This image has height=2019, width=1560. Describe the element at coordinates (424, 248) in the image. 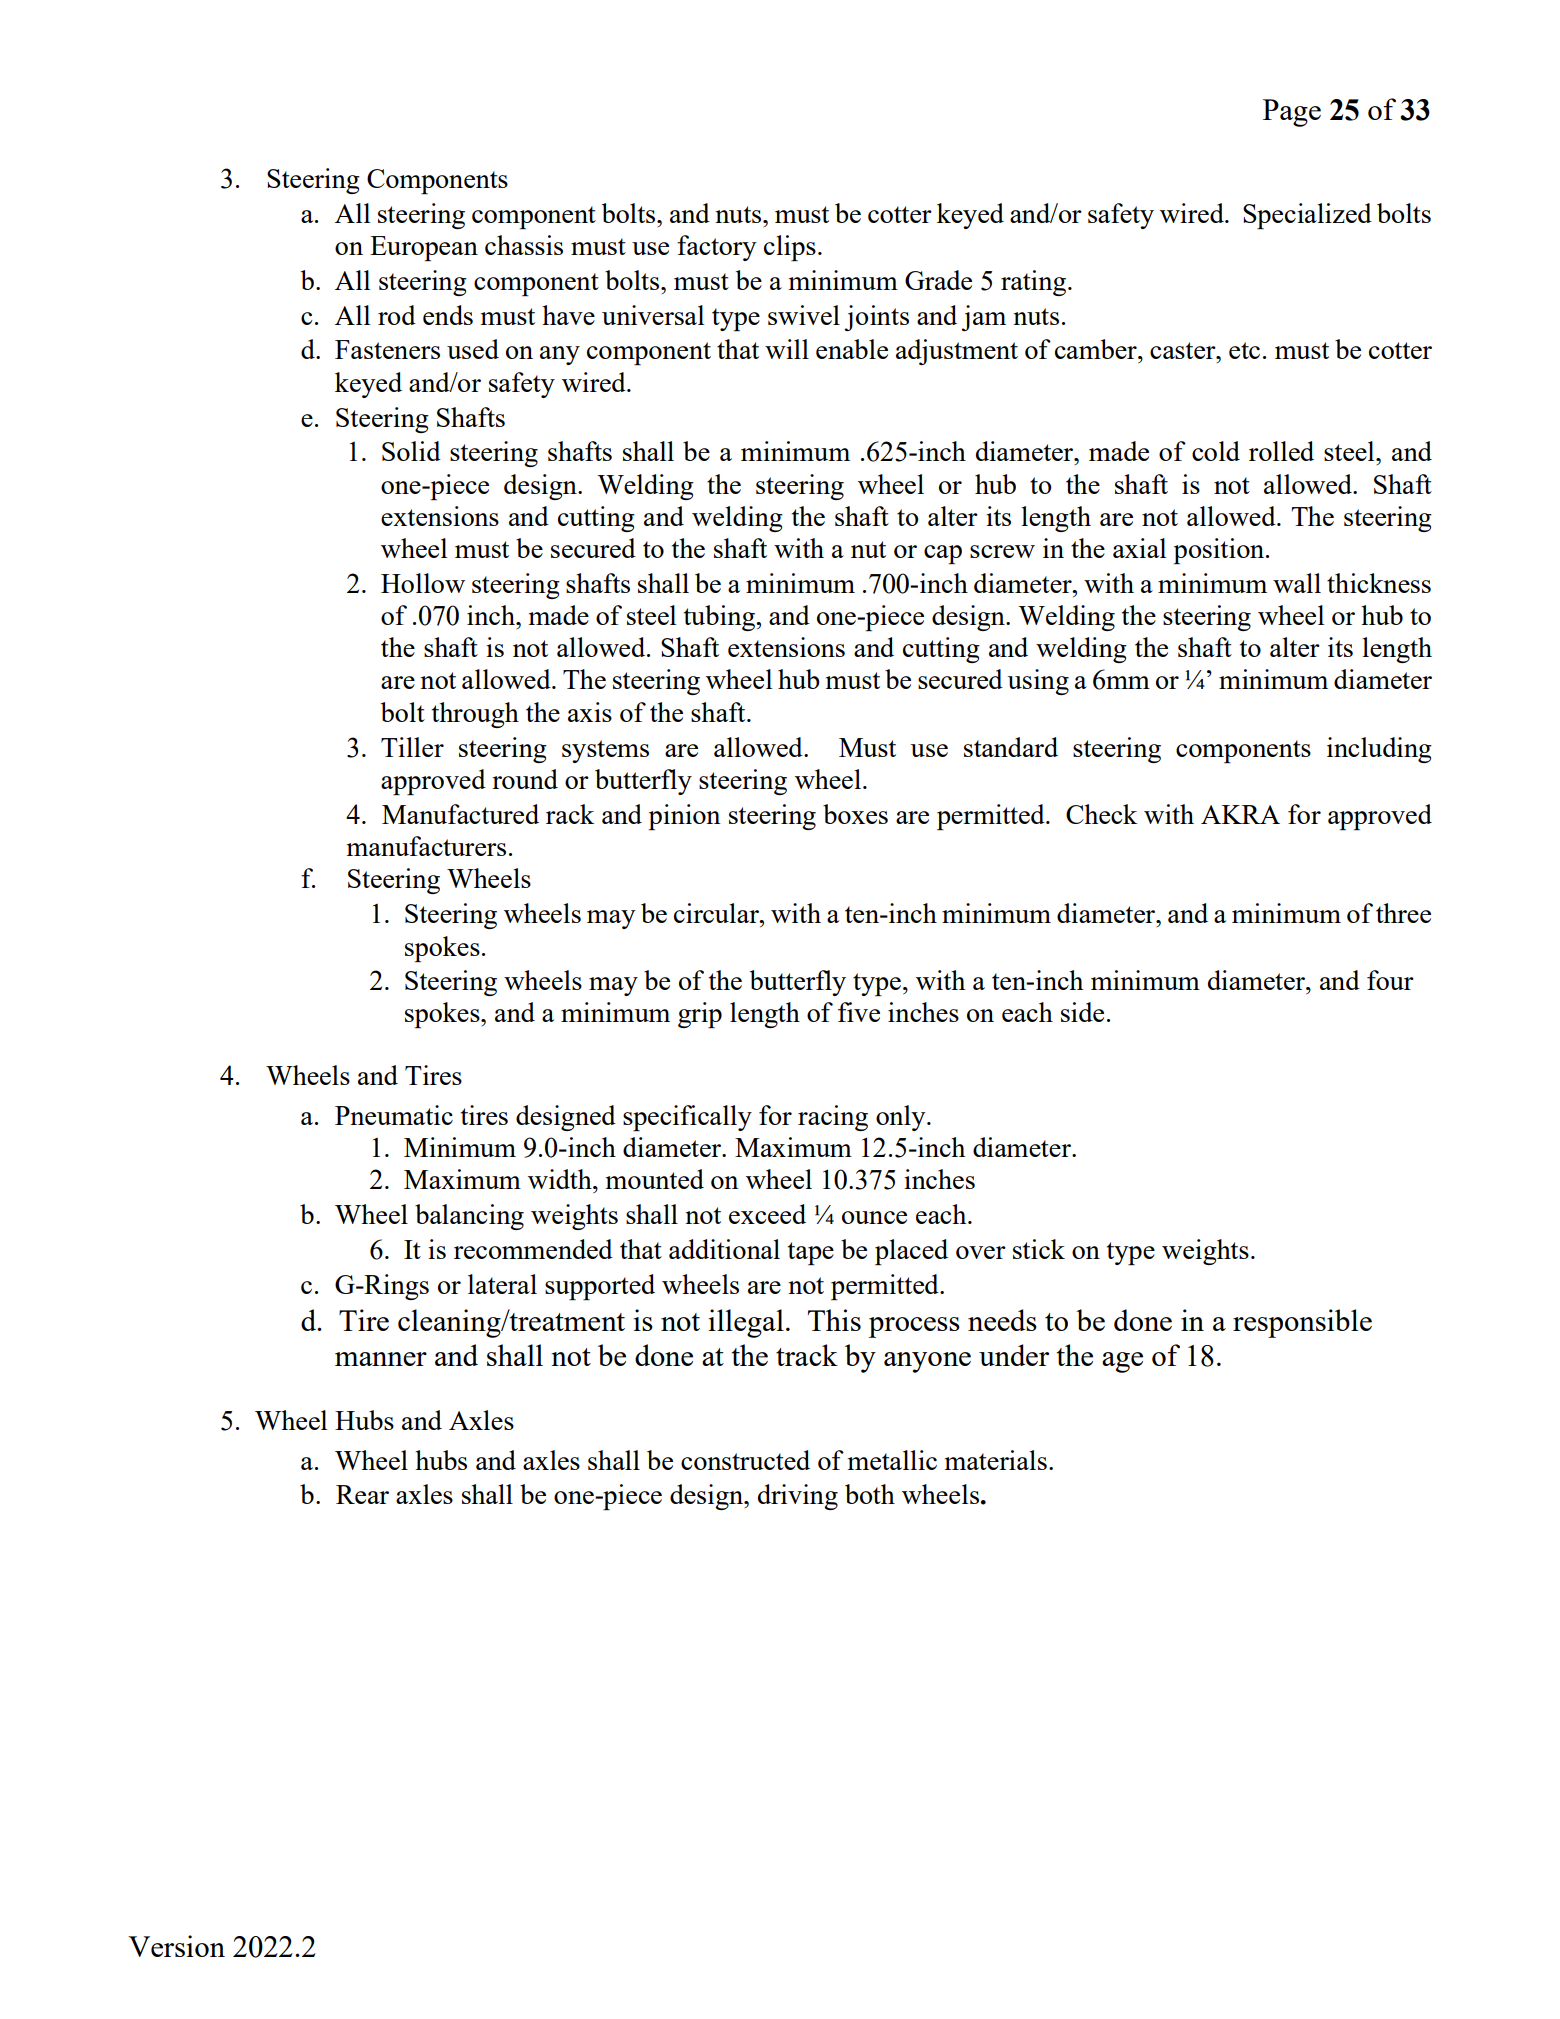

I see `European` at that location.
